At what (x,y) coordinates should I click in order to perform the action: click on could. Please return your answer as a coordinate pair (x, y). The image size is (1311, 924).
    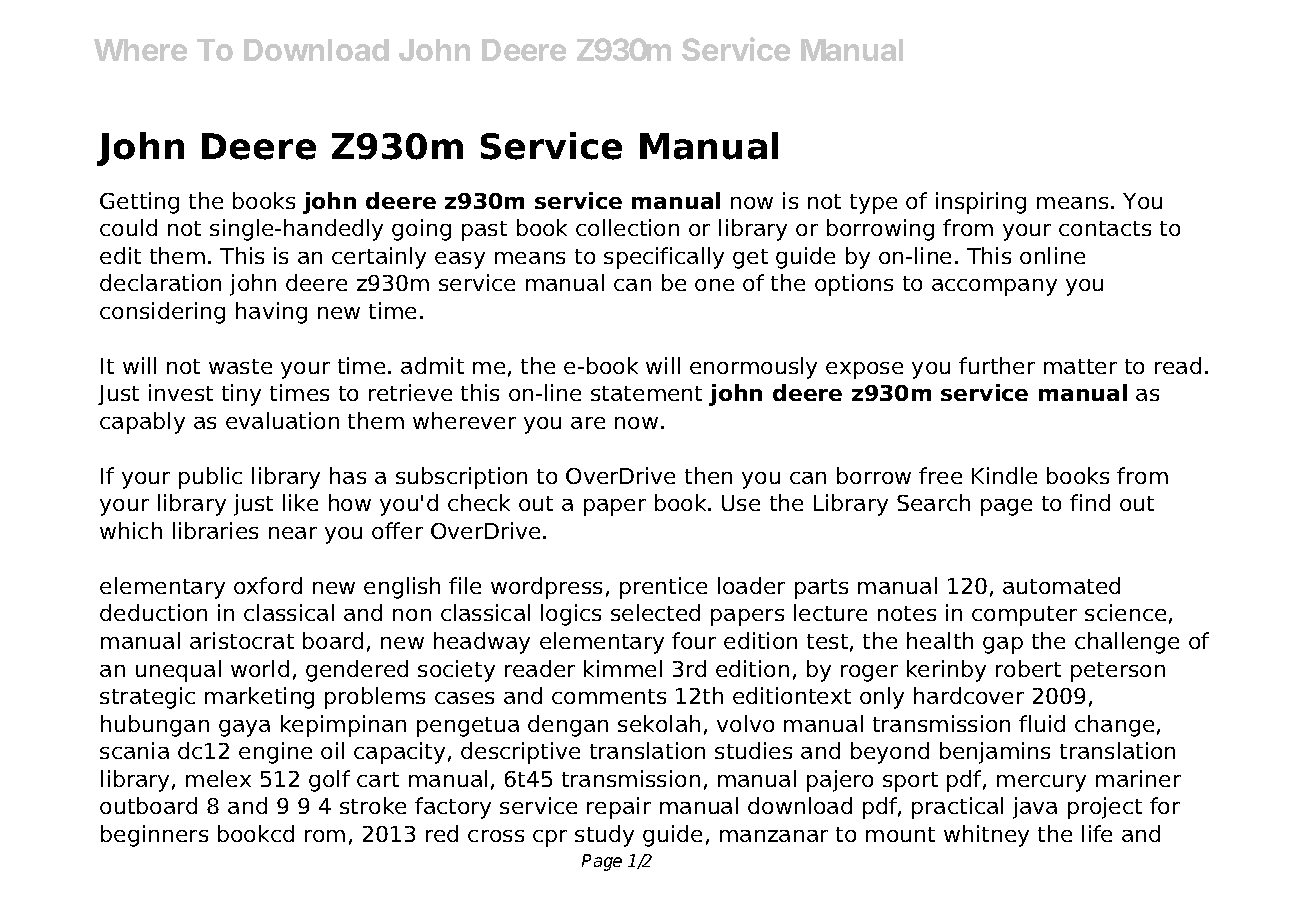
    Looking at the image, I should click on (128, 227).
